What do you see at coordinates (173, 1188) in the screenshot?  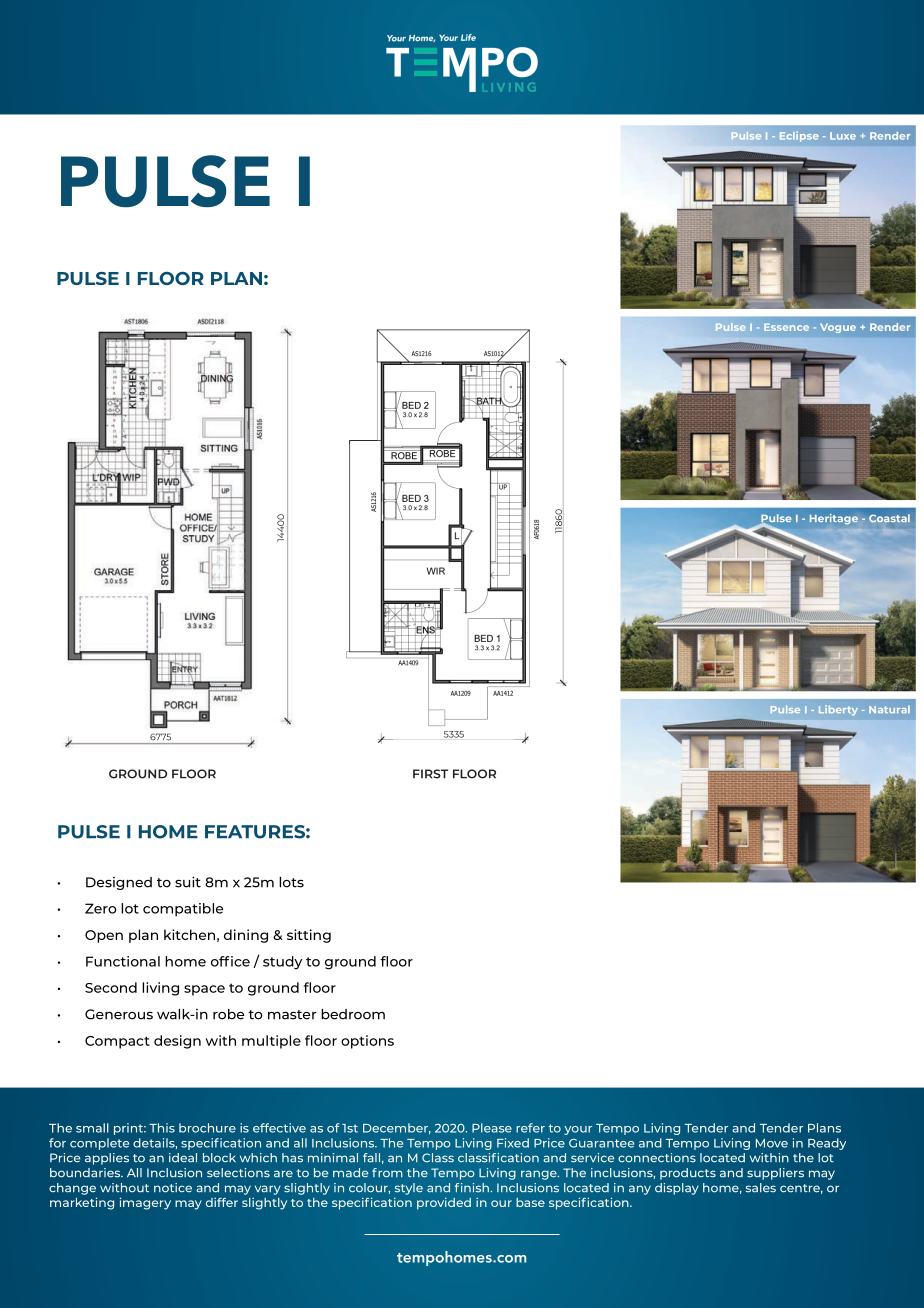 I see `notice` at bounding box center [173, 1188].
